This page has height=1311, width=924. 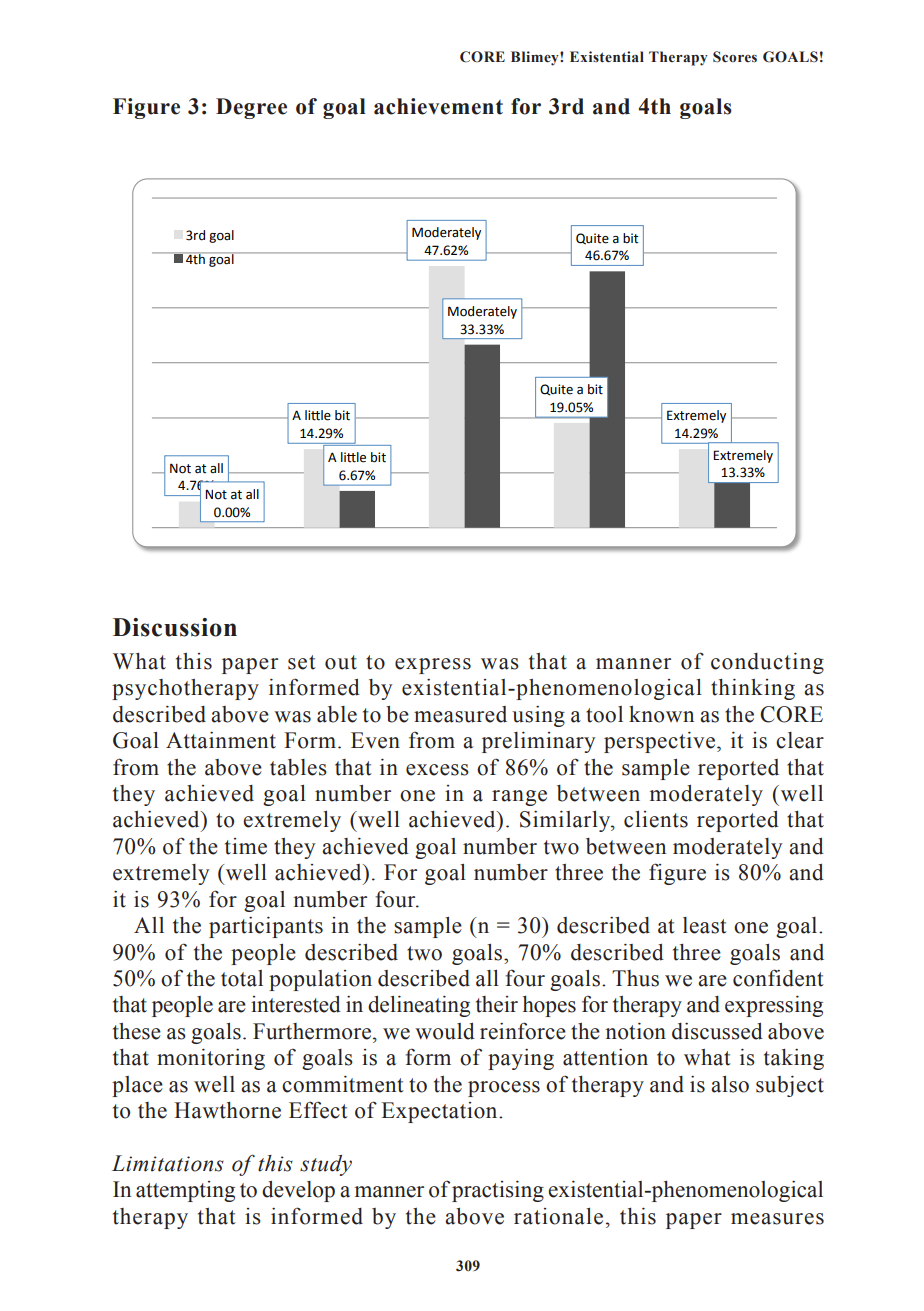 I want to click on discussed, so click(x=717, y=1031).
